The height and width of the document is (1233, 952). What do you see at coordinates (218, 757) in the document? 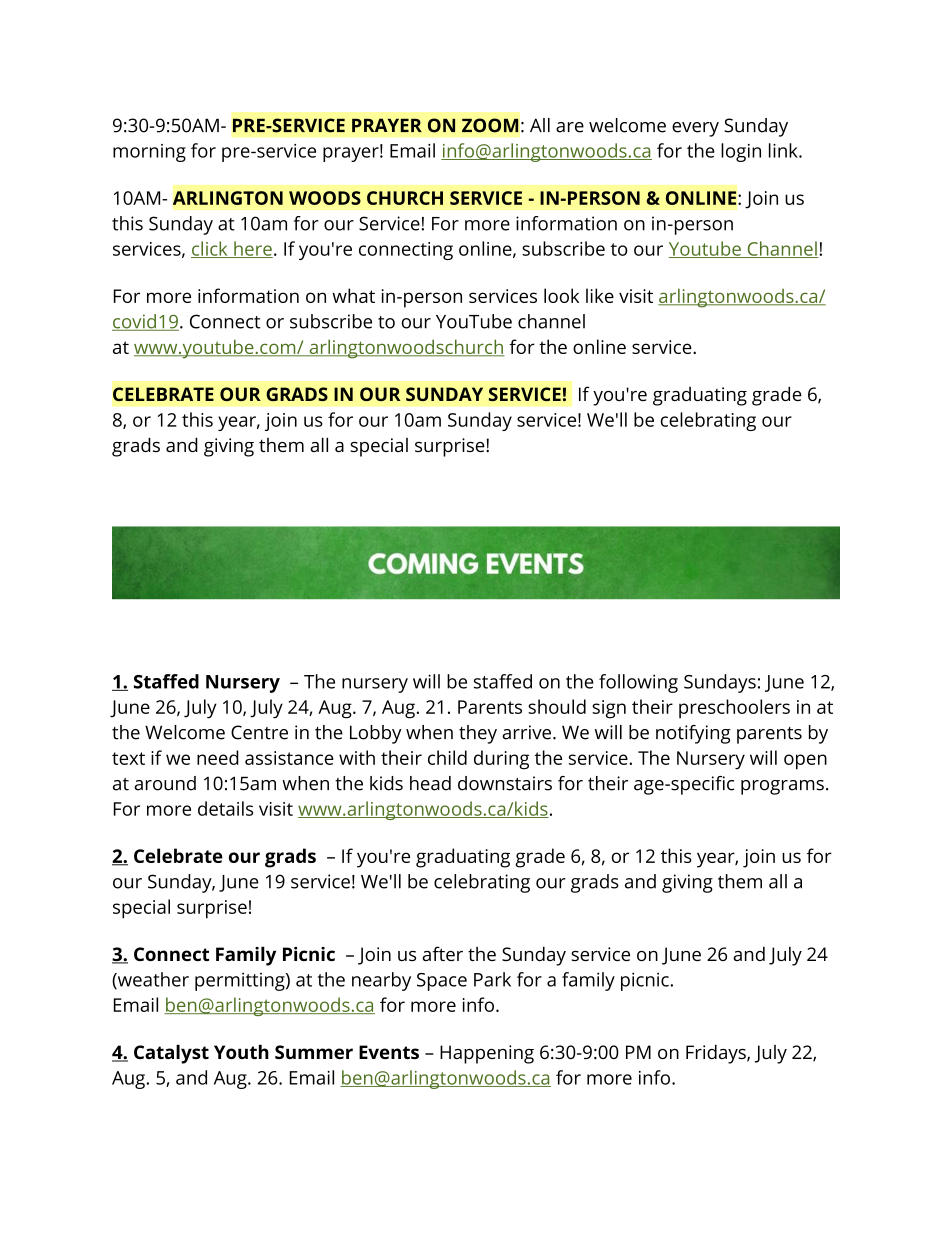
I see `need` at bounding box center [218, 757].
